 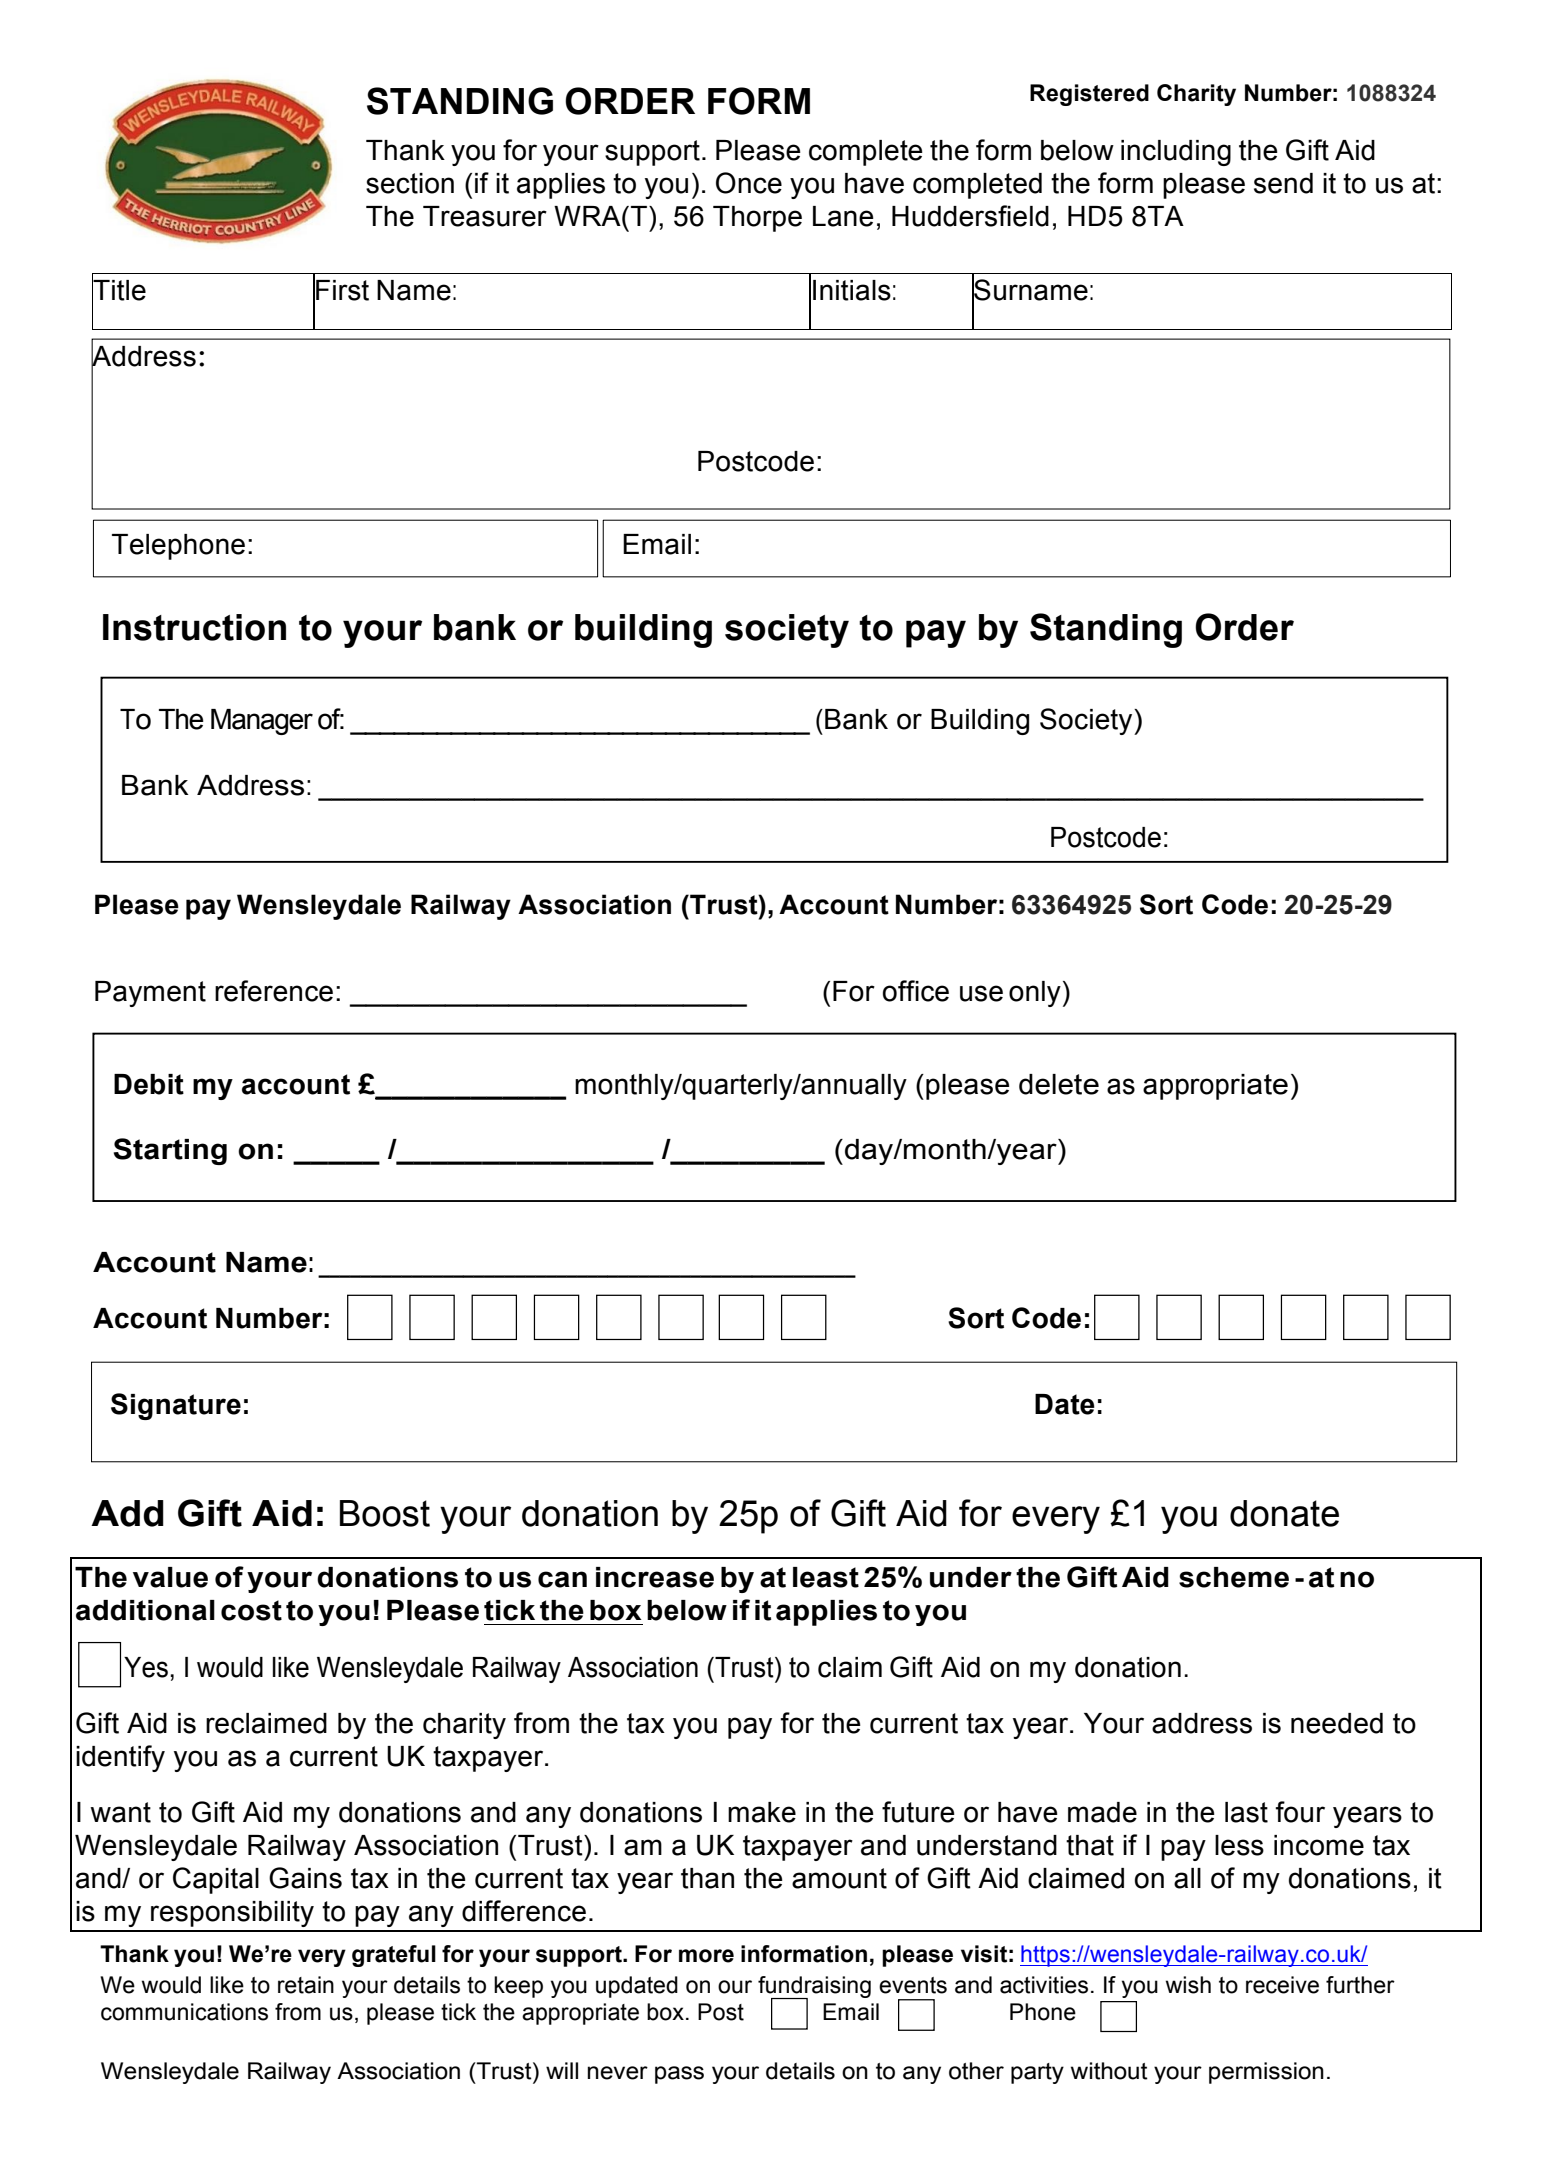 What do you see at coordinates (1035, 994) in the screenshot?
I see `only` at bounding box center [1035, 994].
